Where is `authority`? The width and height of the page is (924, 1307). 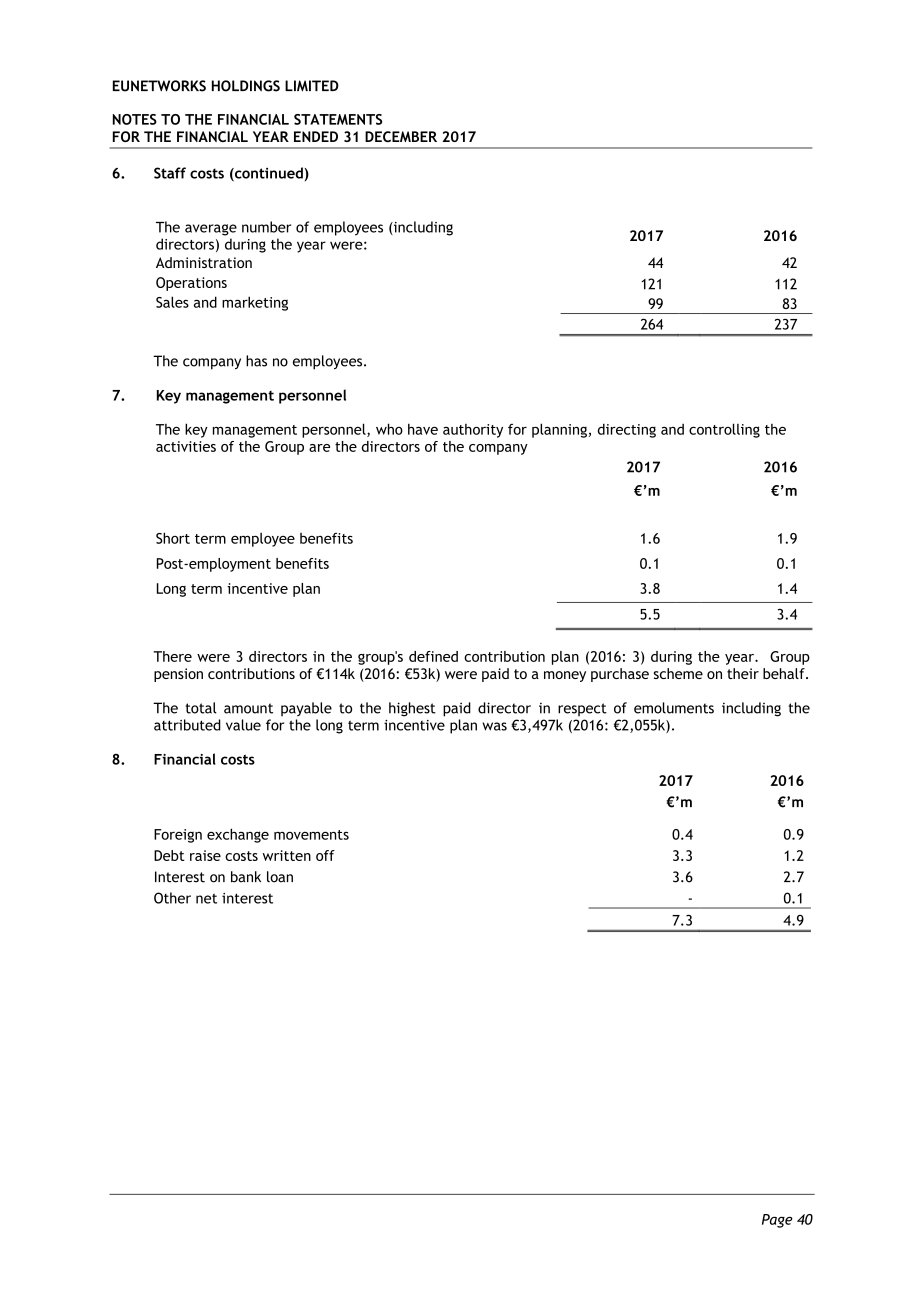
authority is located at coordinates (473, 431).
